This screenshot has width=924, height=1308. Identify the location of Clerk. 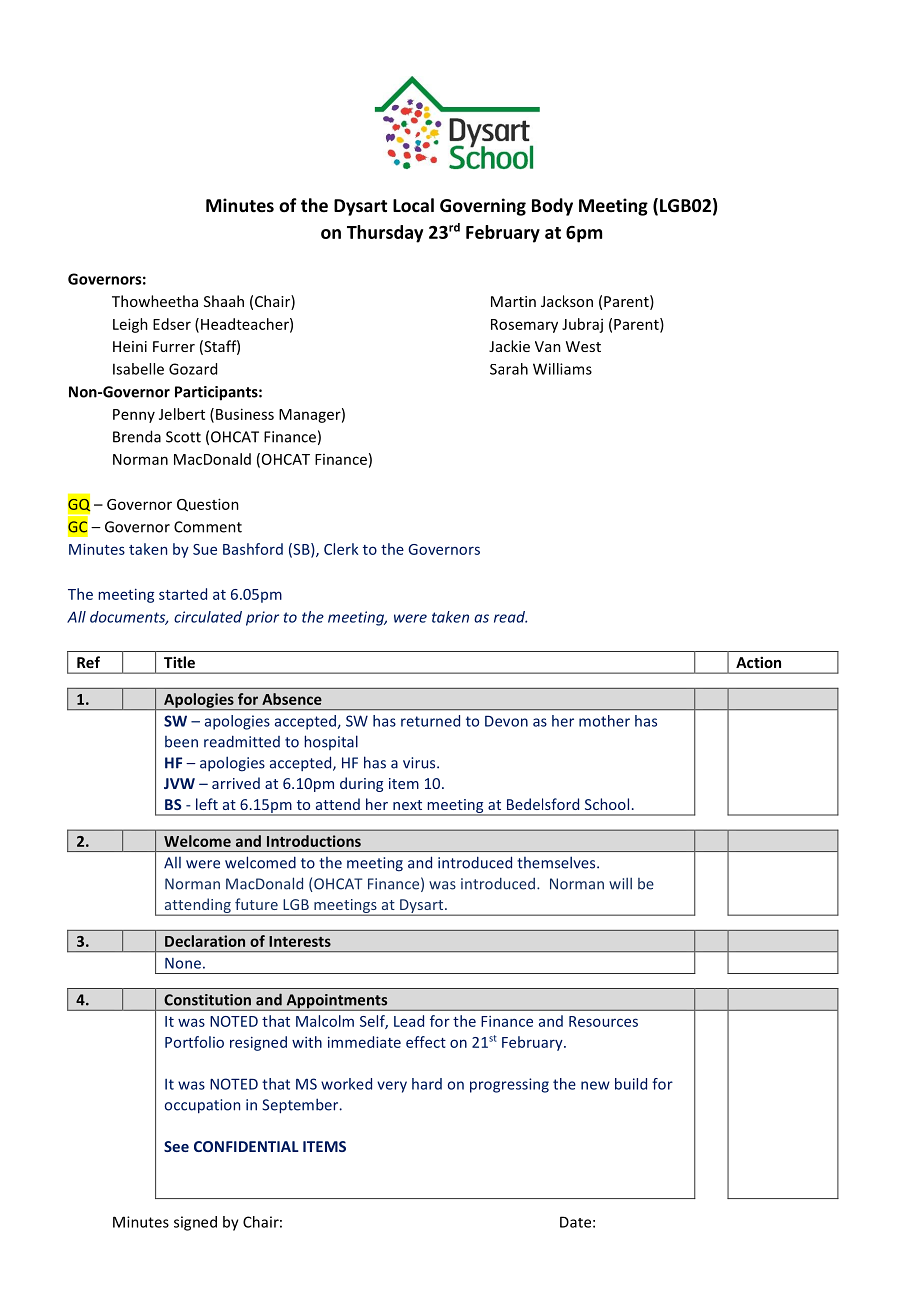
(341, 549).
